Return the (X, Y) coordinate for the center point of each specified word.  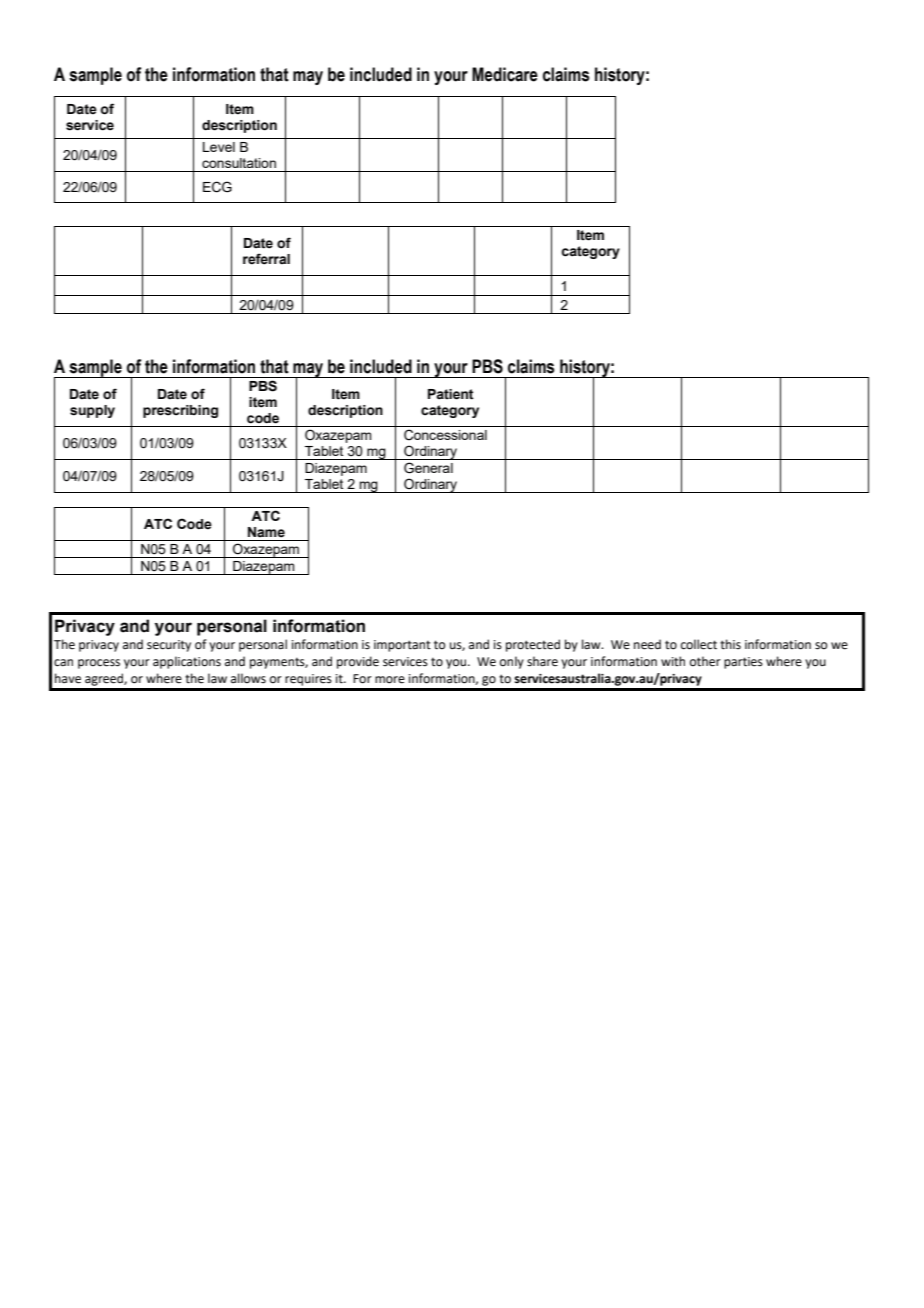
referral (266, 259)
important (402, 646)
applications (187, 662)
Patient (451, 394)
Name (266, 532)
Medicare (505, 74)
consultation (239, 163)
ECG (217, 187)
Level (219, 147)
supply (92, 411)
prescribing (180, 411)
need (647, 644)
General (428, 468)
